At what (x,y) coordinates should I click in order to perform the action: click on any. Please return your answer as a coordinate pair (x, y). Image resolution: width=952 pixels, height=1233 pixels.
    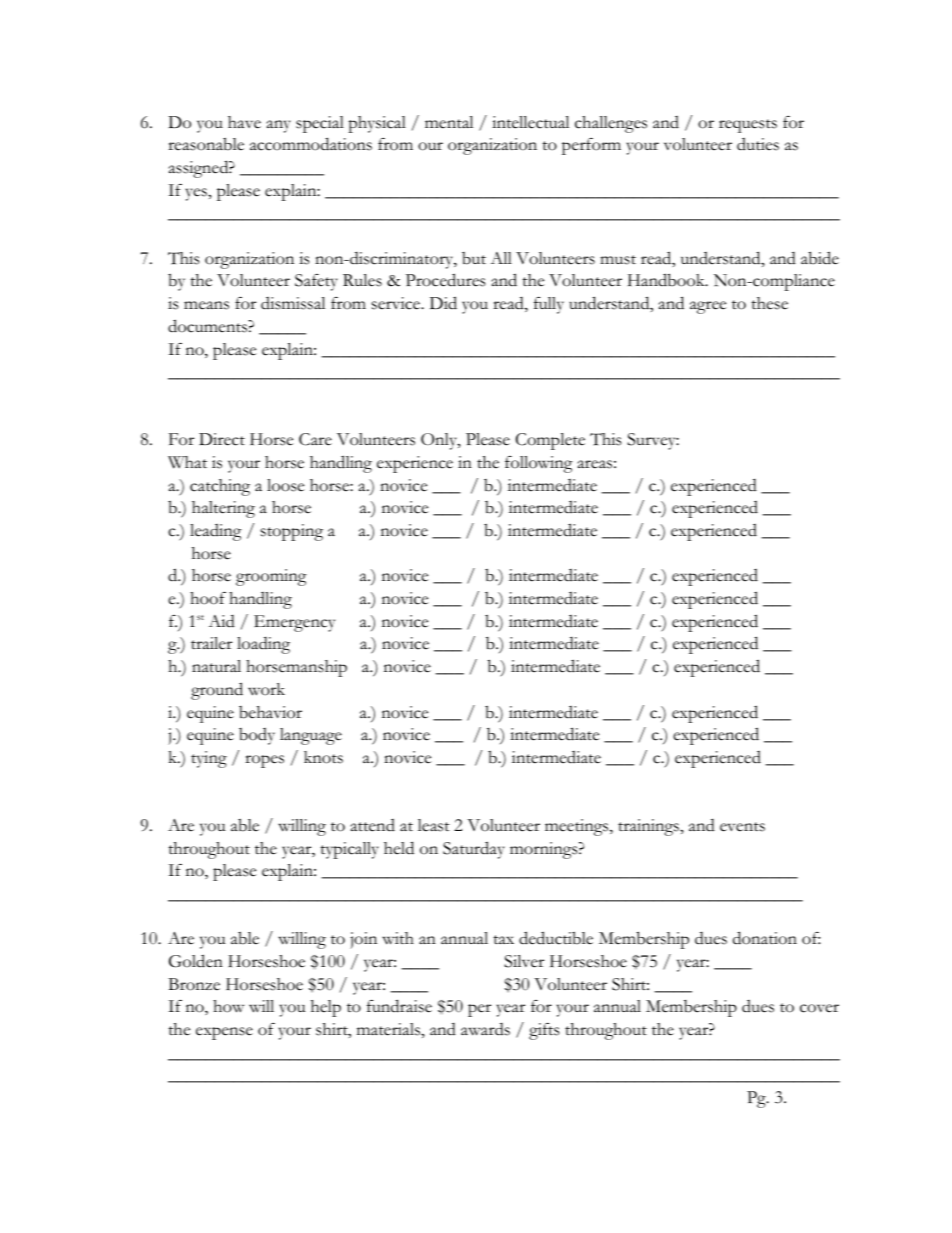
    Looking at the image, I should click on (279, 126).
